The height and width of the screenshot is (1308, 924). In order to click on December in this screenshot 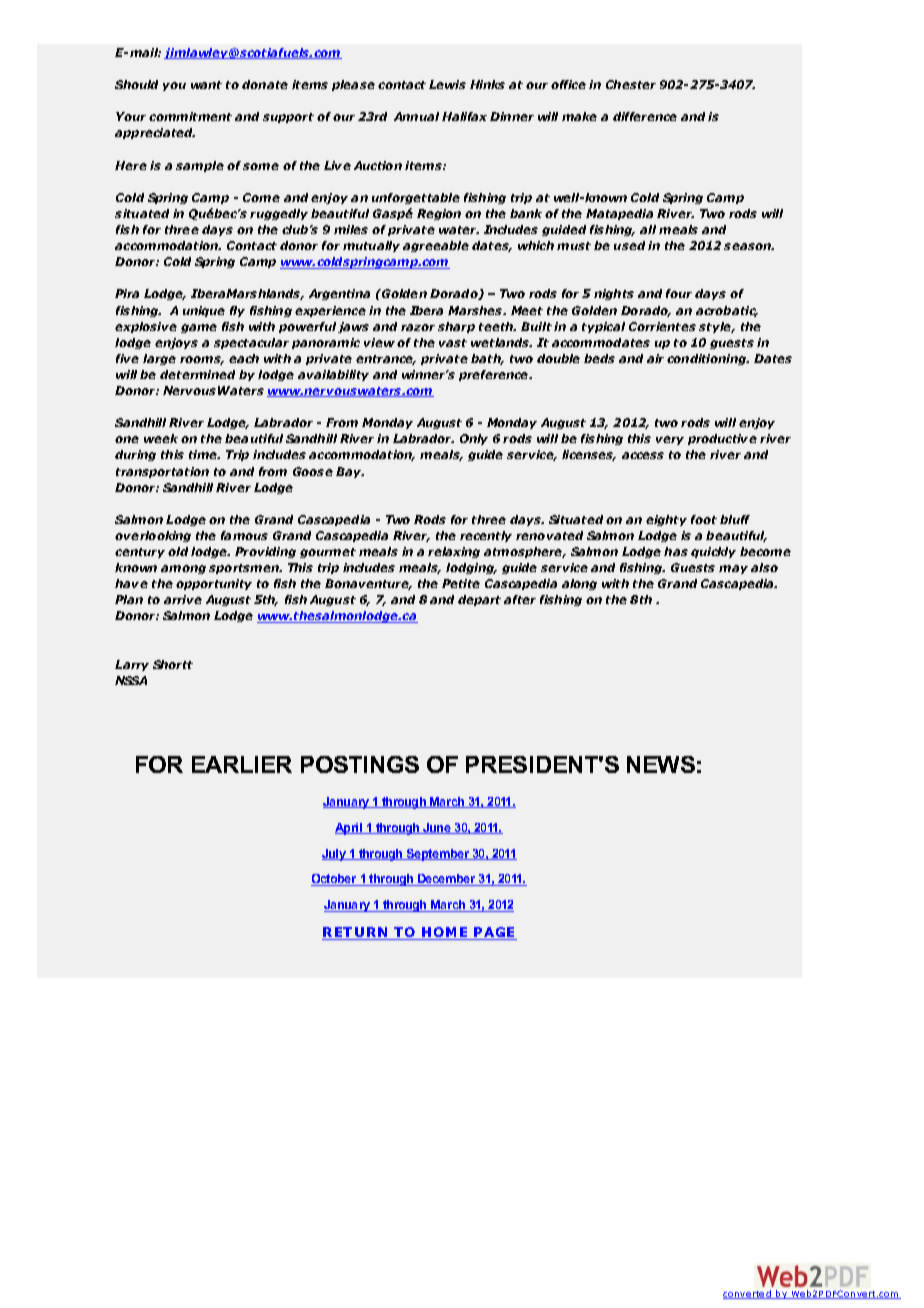, I will do `click(447, 880)`.
